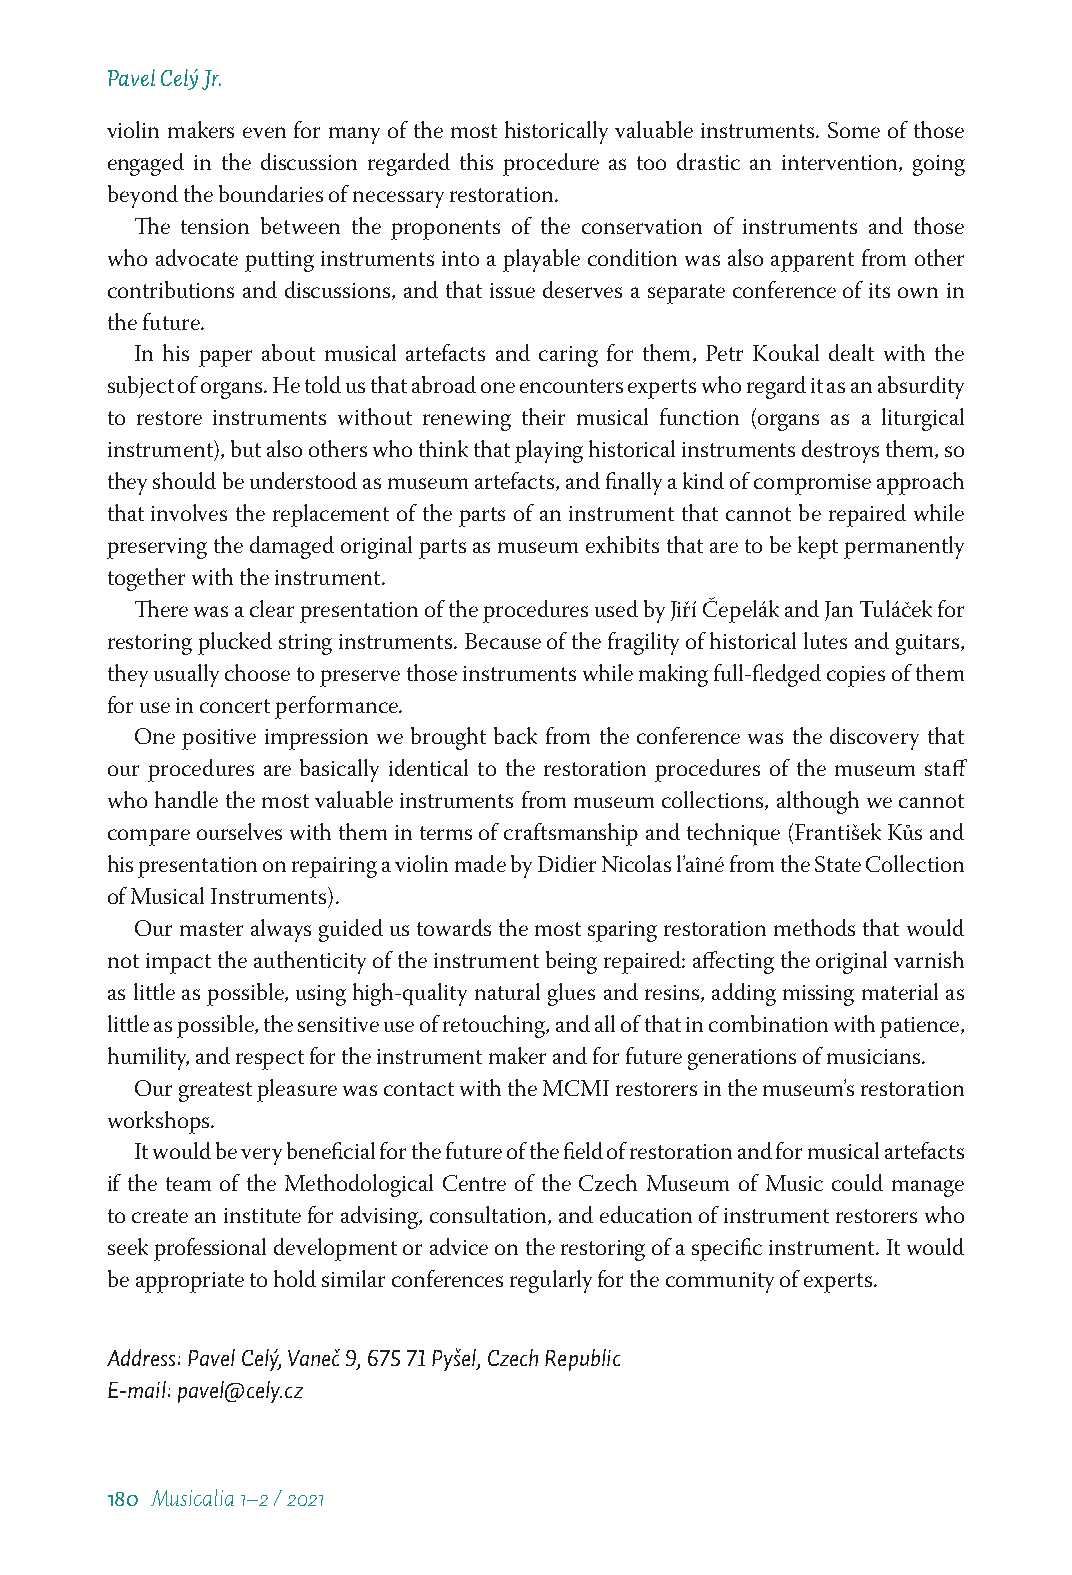 The width and height of the screenshot is (1072, 1575). What do you see at coordinates (854, 130) in the screenshot?
I see `Some` at bounding box center [854, 130].
